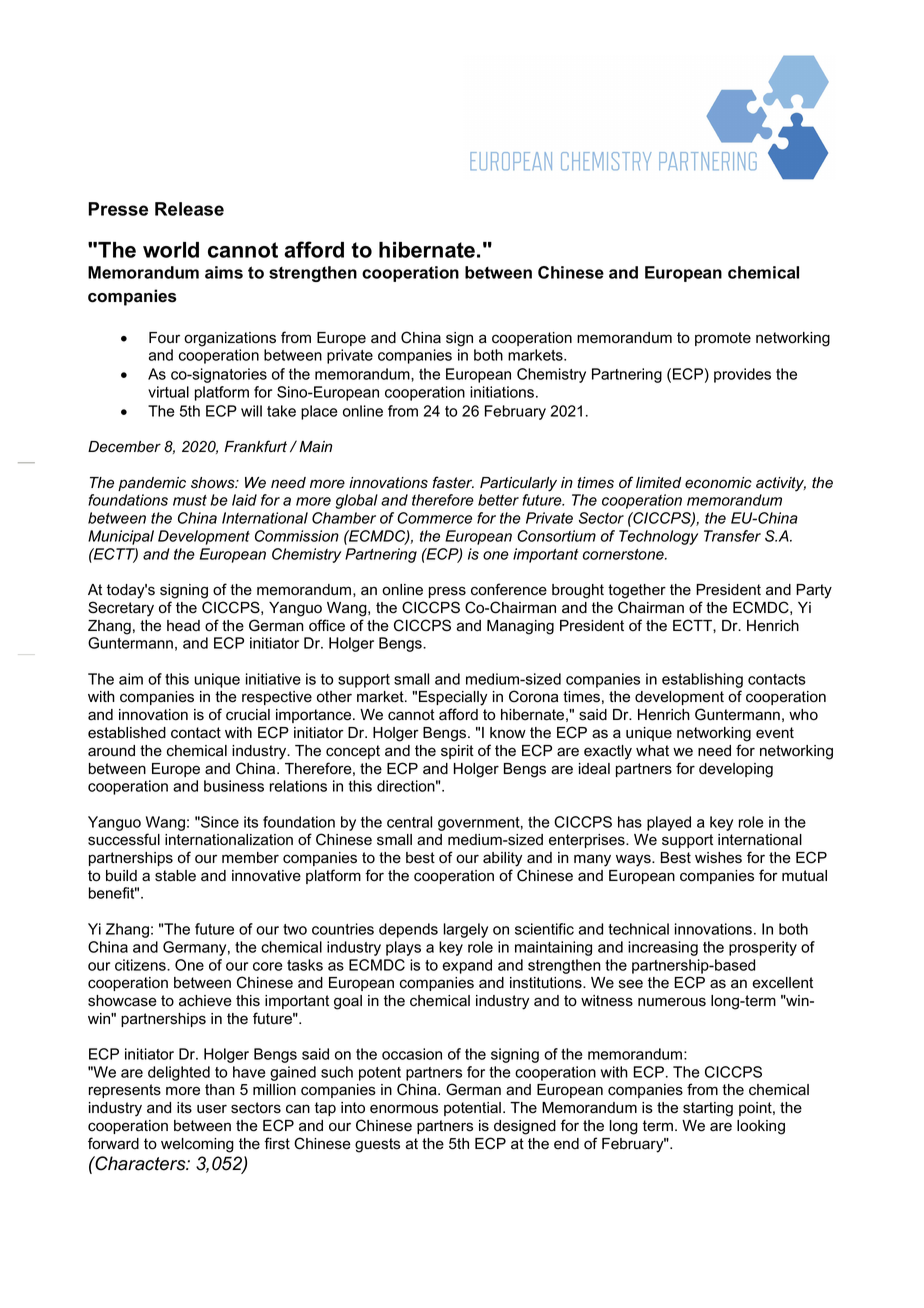  I want to click on promote, so click(723, 339).
